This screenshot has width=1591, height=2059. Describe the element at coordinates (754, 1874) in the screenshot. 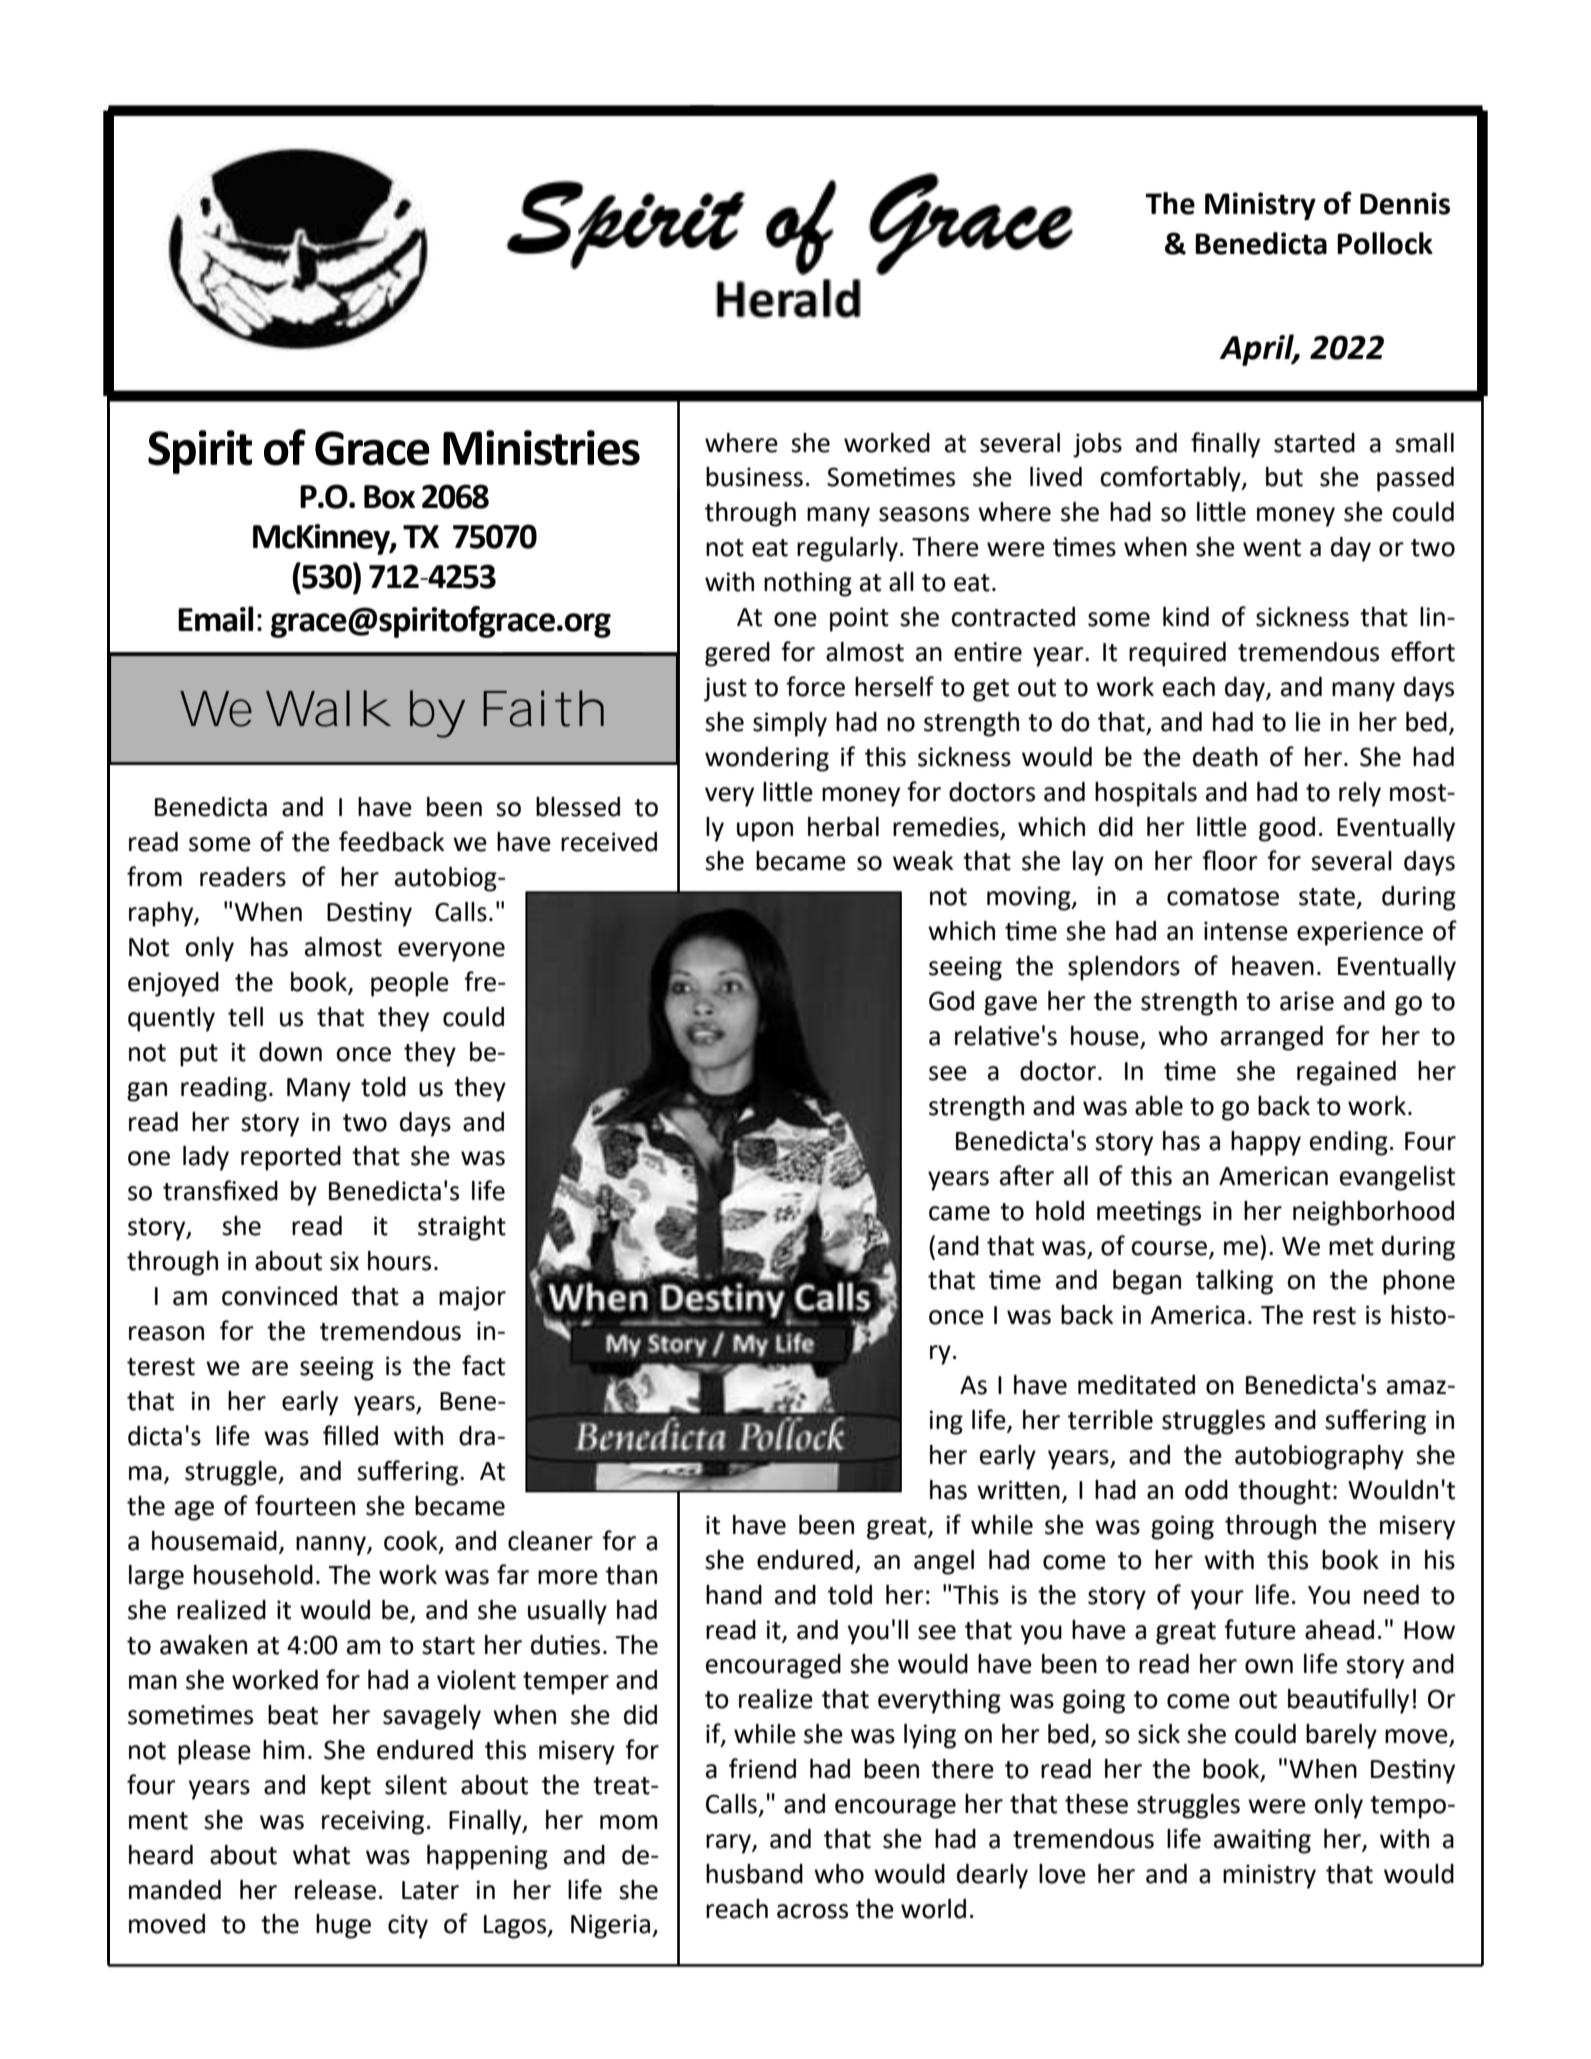

I see `husband` at that location.
